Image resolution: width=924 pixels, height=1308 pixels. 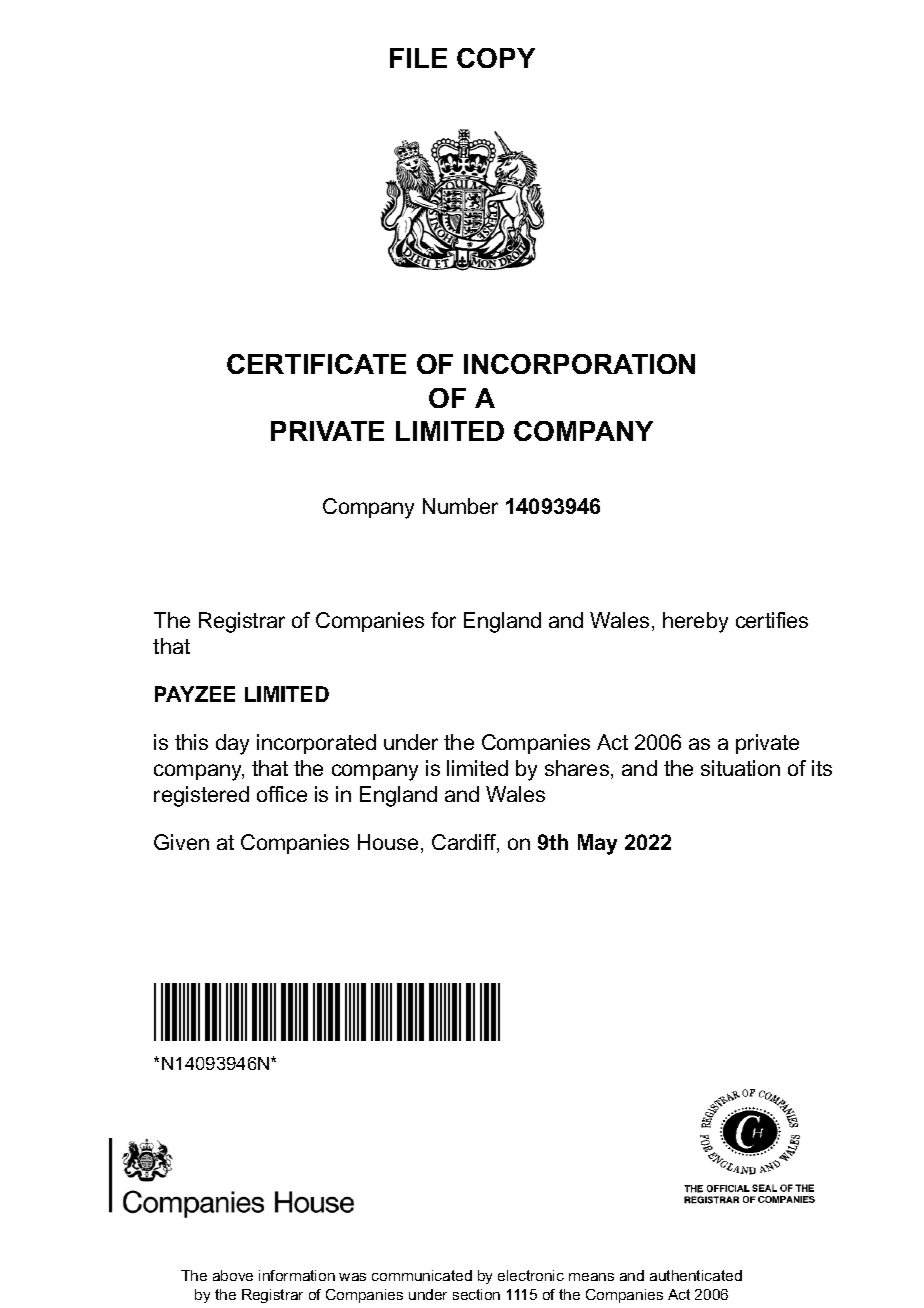 I want to click on situation, so click(x=740, y=768).
